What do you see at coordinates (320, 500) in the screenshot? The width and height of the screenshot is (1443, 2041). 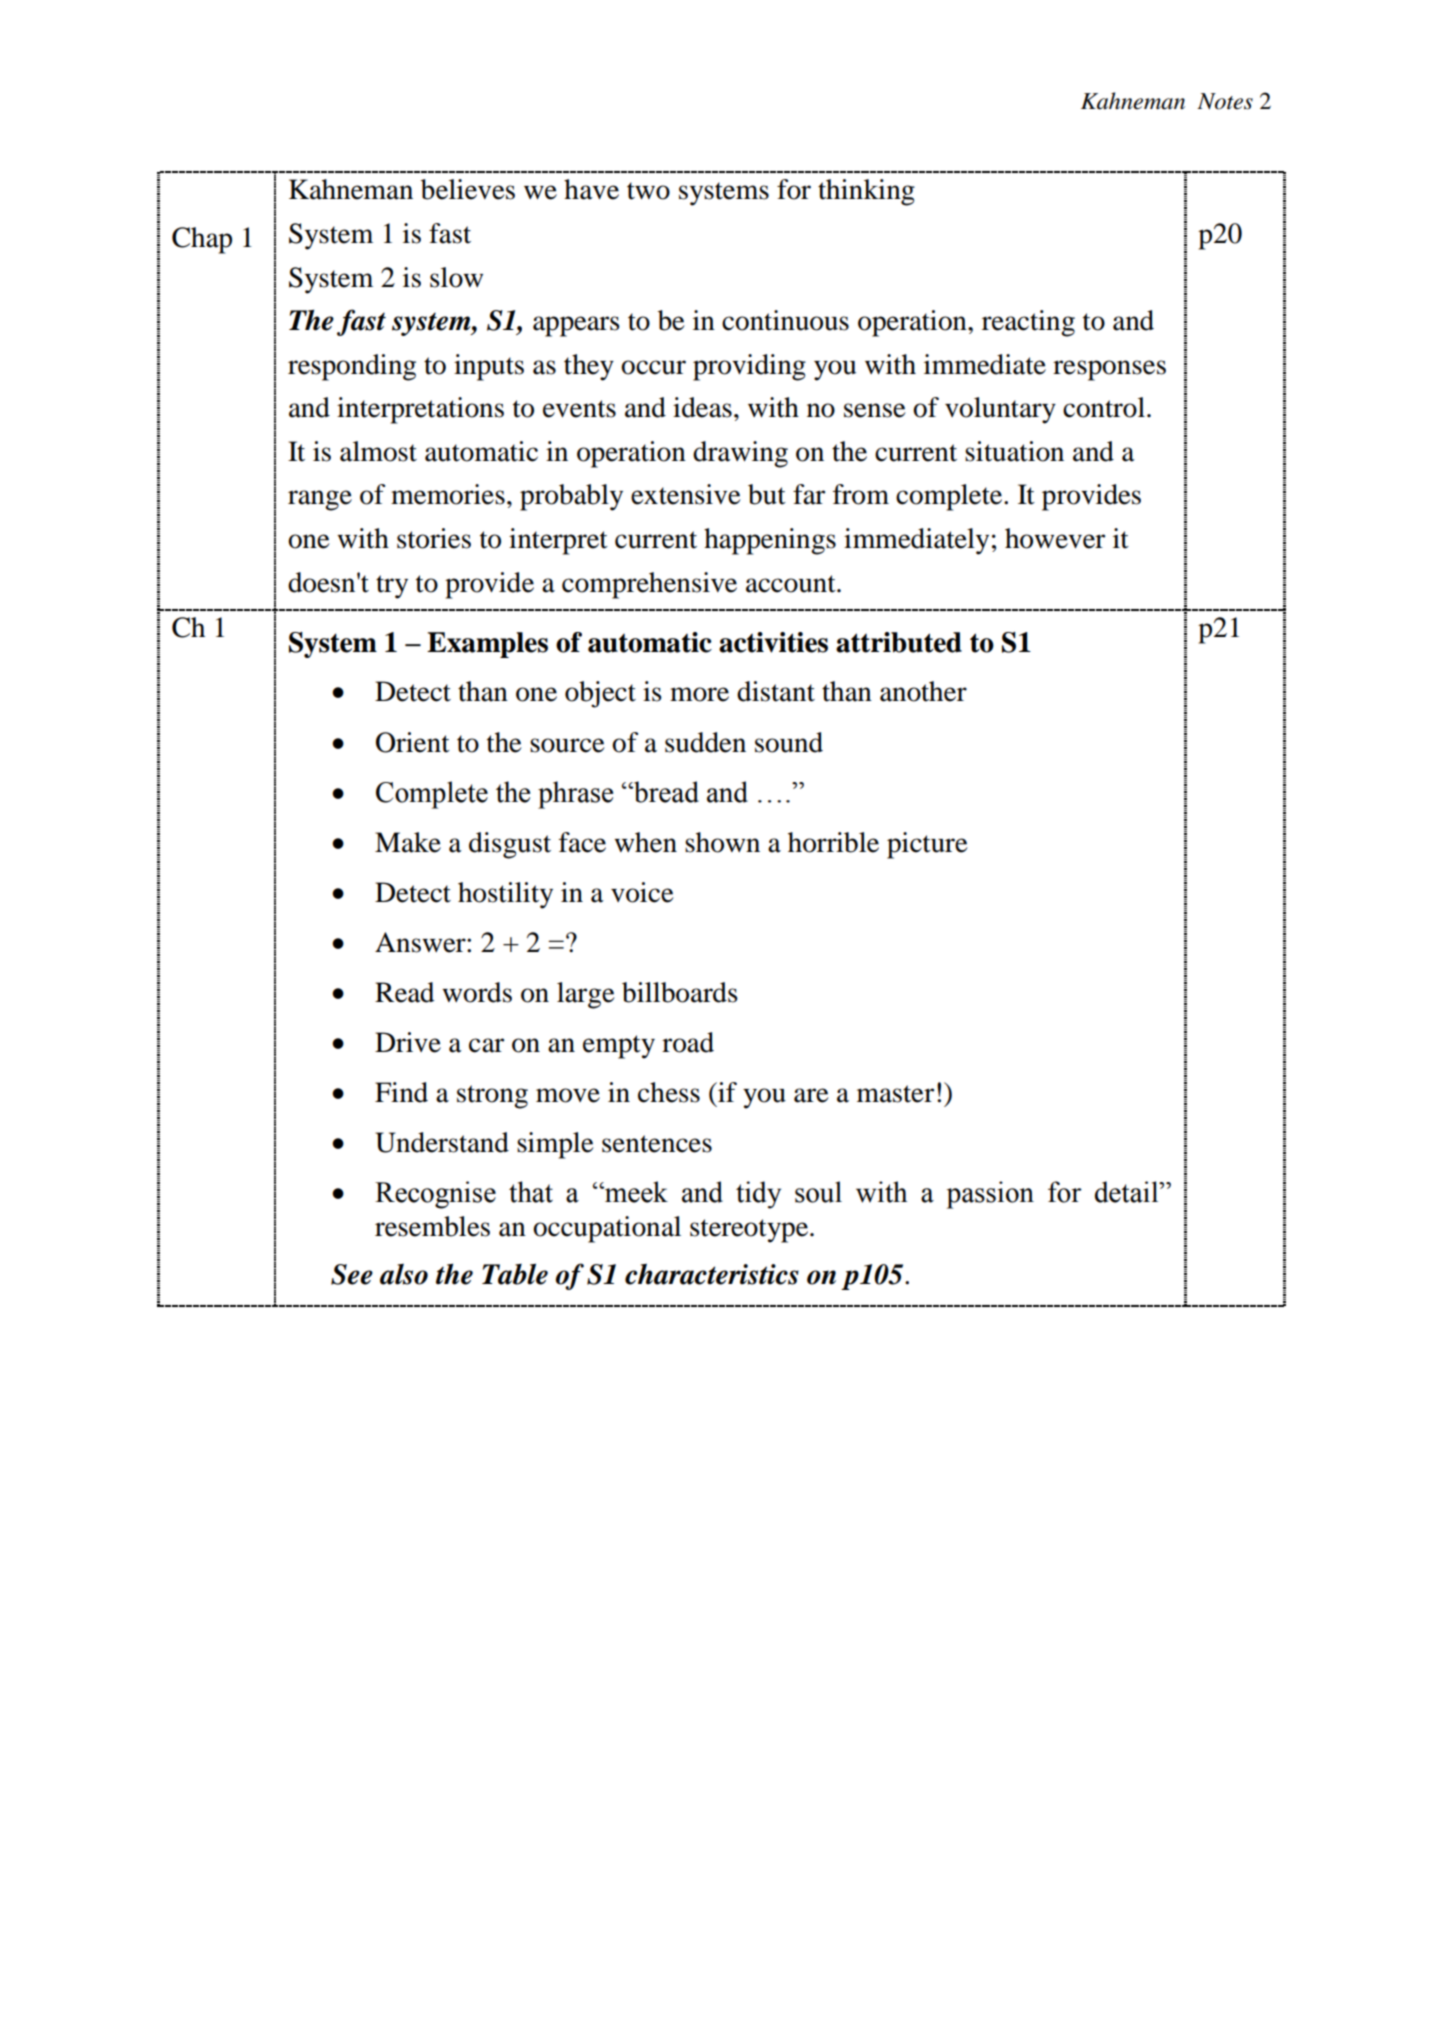 I see `range` at bounding box center [320, 500].
